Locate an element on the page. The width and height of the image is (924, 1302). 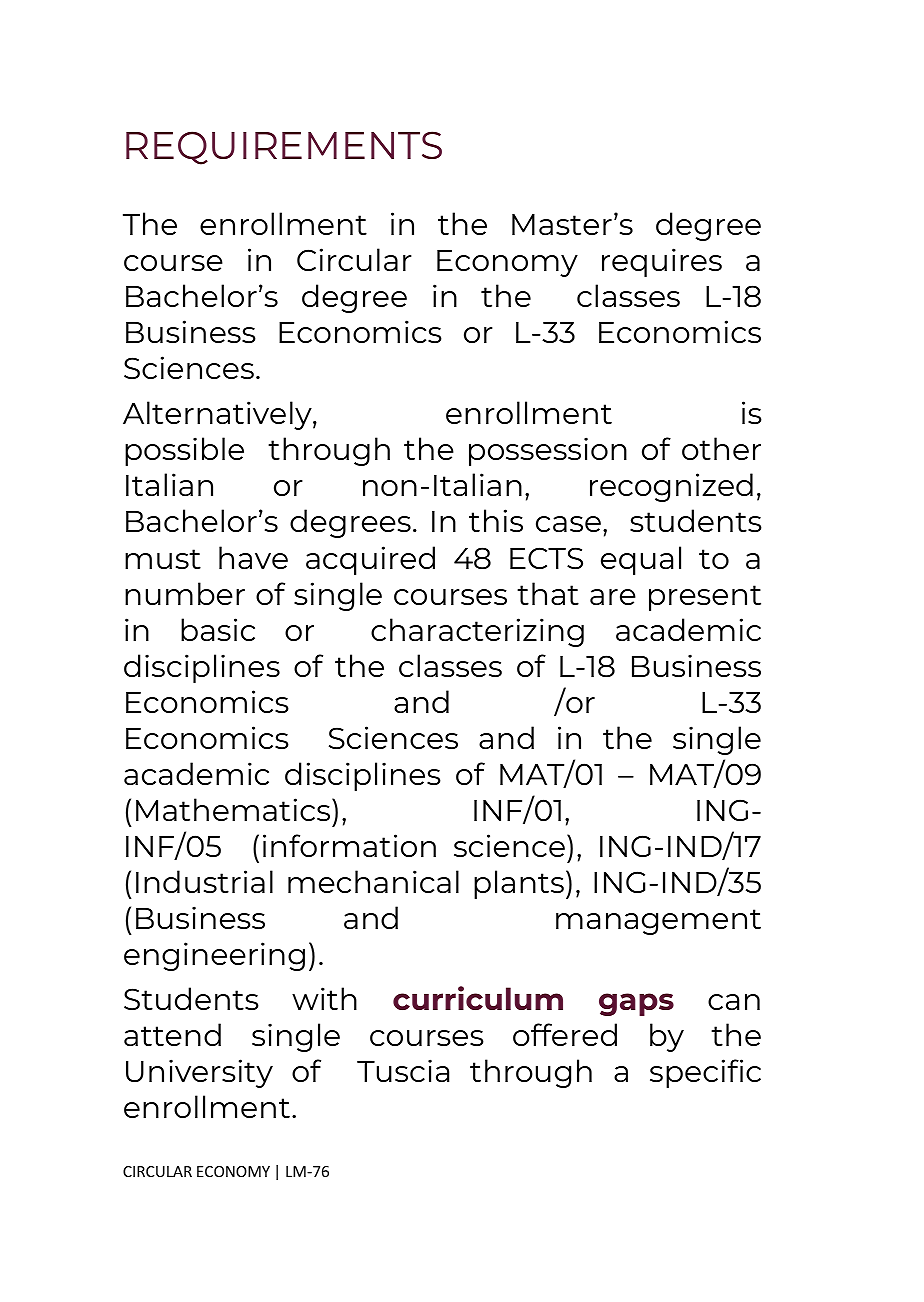
this is located at coordinates (496, 520).
